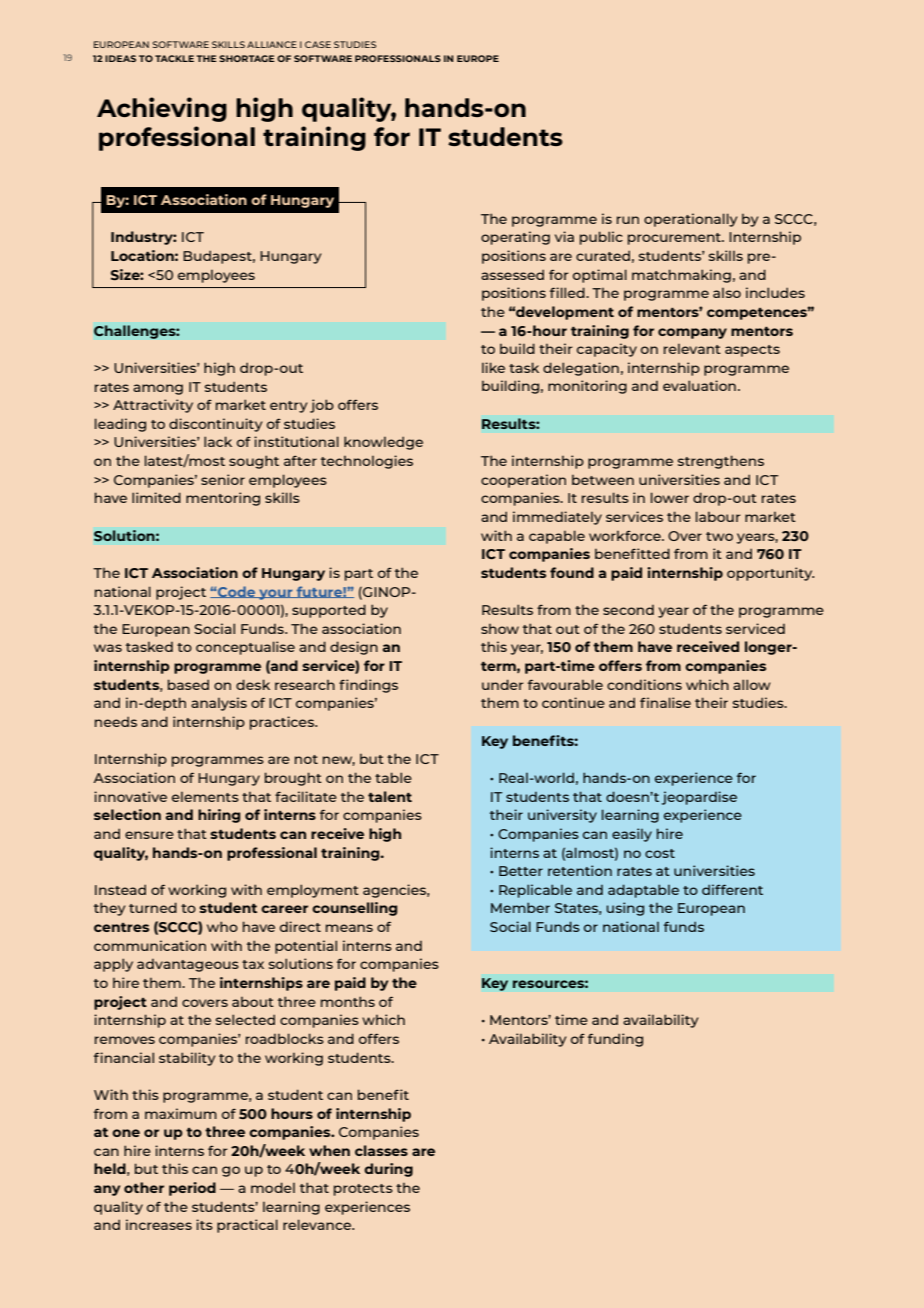 The width and height of the screenshot is (924, 1308). I want to click on CASE, so click(318, 44).
